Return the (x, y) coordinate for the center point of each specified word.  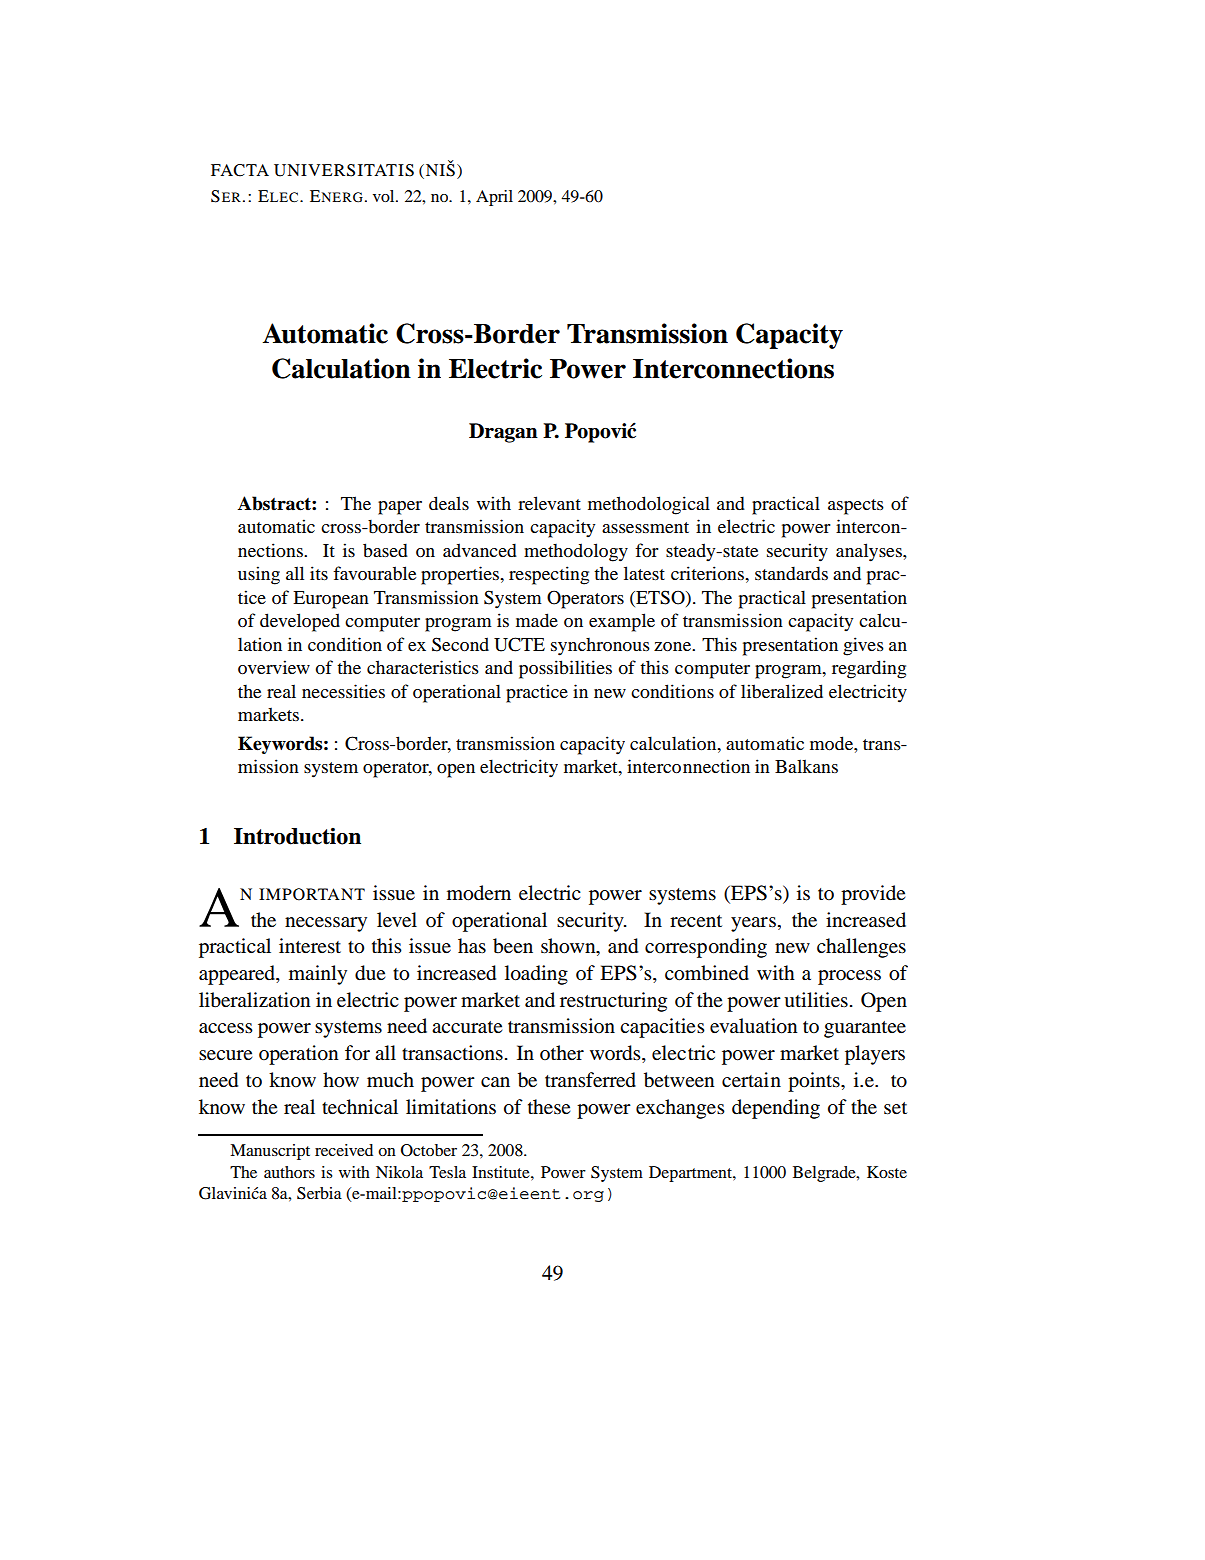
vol (385, 196)
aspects (856, 507)
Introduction (297, 836)
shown (569, 947)
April (494, 198)
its (319, 573)
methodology (576, 552)
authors (289, 1172)
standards (791, 573)
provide (873, 895)
